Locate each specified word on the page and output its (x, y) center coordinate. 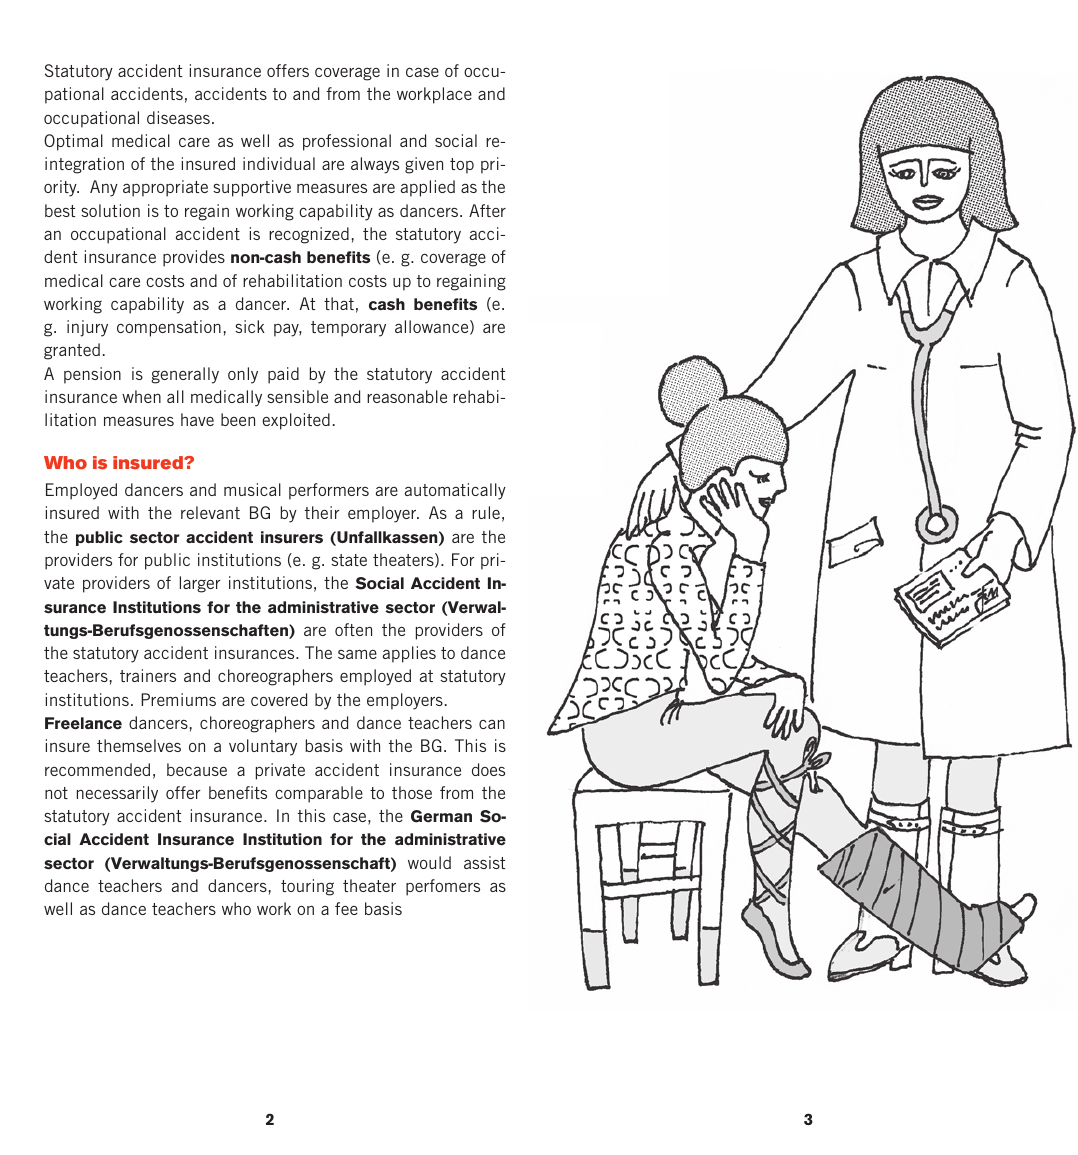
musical (252, 489)
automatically (455, 491)
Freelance (83, 723)
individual (279, 163)
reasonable (407, 396)
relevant (210, 512)
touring (307, 887)
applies (409, 654)
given (424, 165)
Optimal (73, 142)
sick (250, 326)
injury (87, 328)
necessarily (117, 794)
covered (279, 699)
